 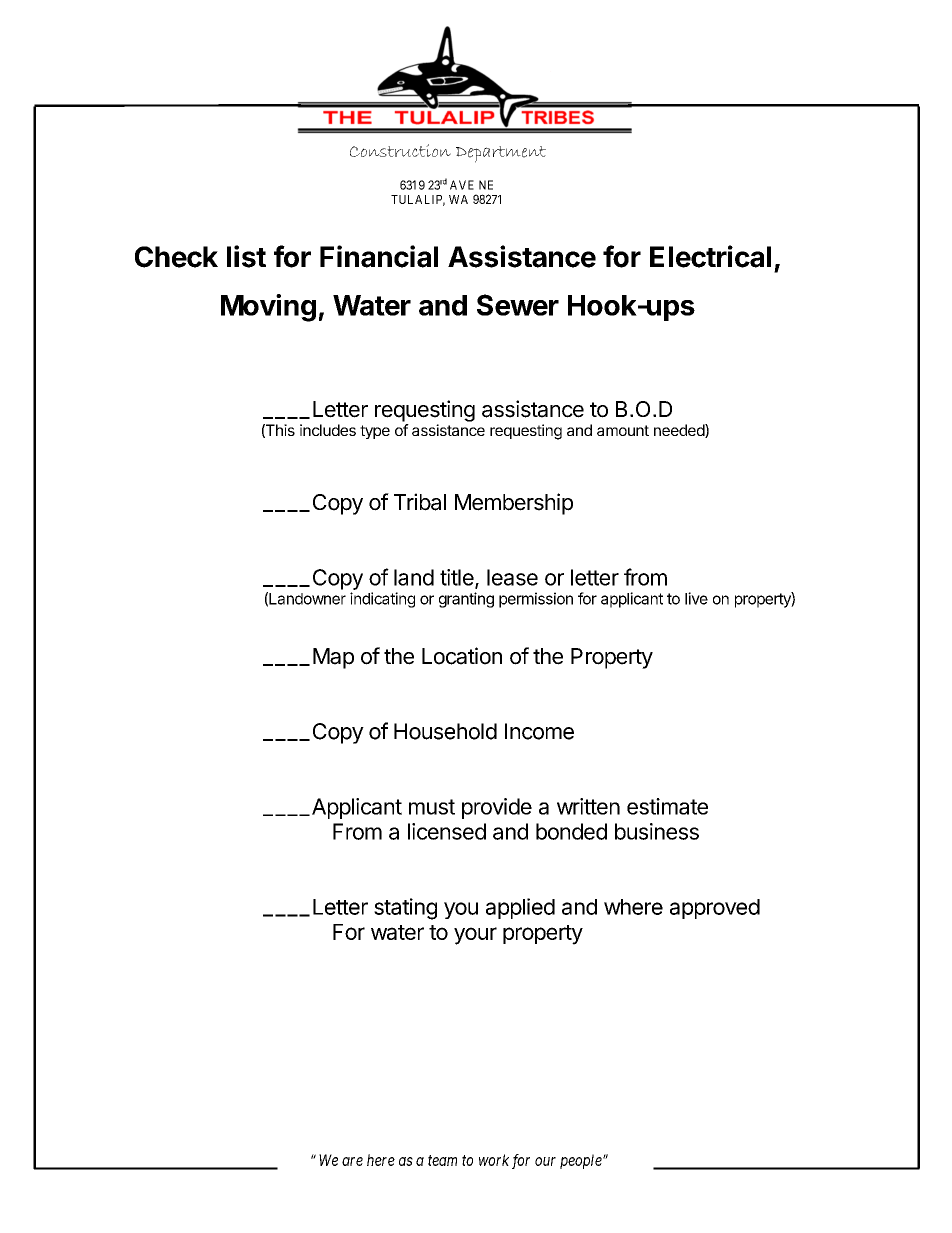 What do you see at coordinates (710, 256) in the document?
I see `Electrical` at bounding box center [710, 256].
